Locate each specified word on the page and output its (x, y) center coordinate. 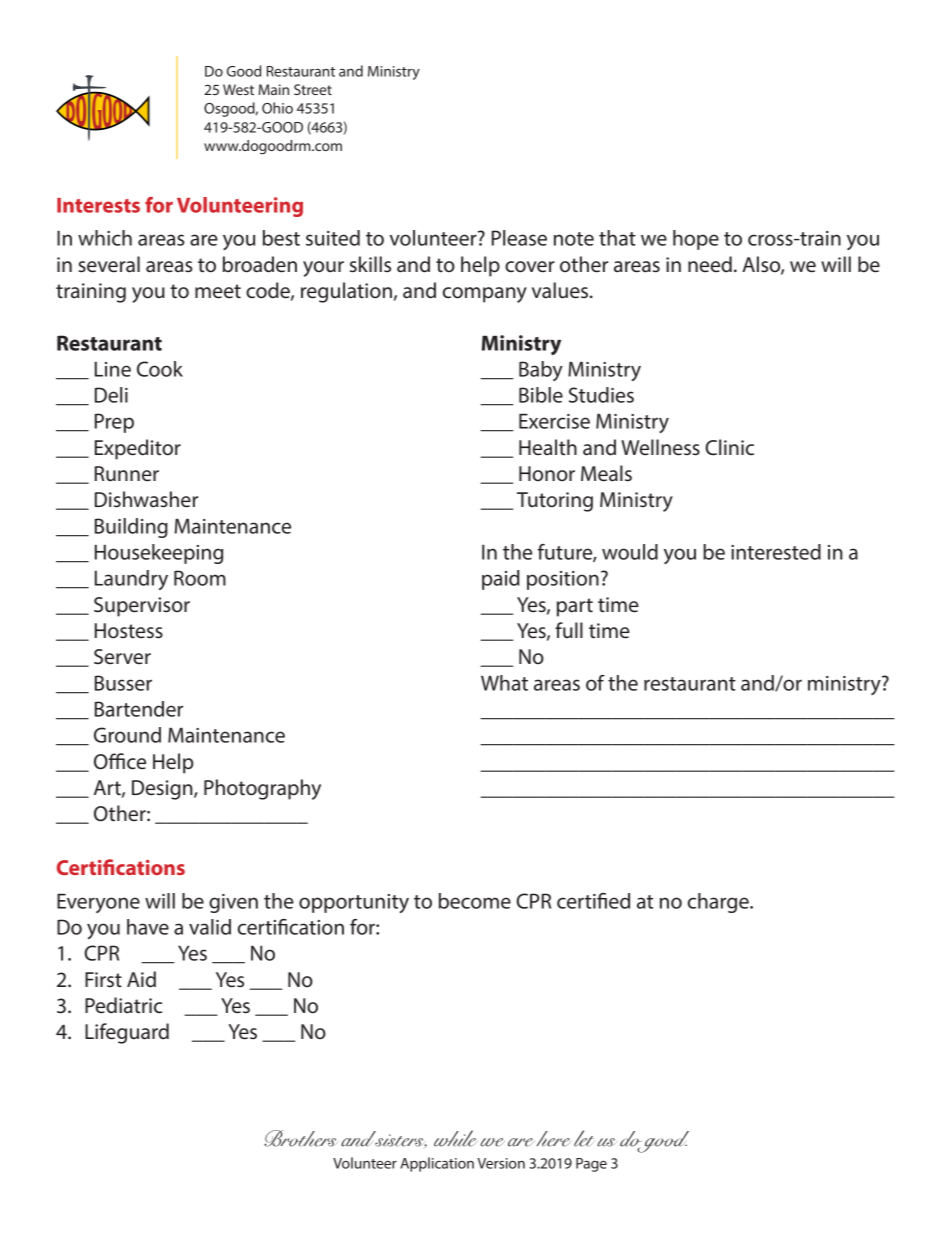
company (485, 295)
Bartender (139, 709)
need (710, 264)
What (504, 683)
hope (696, 240)
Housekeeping (159, 554)
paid (501, 580)
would (630, 552)
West (238, 89)
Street (313, 89)
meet (218, 291)
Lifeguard (127, 1033)
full (569, 630)
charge (719, 903)
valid (210, 927)
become (475, 901)
